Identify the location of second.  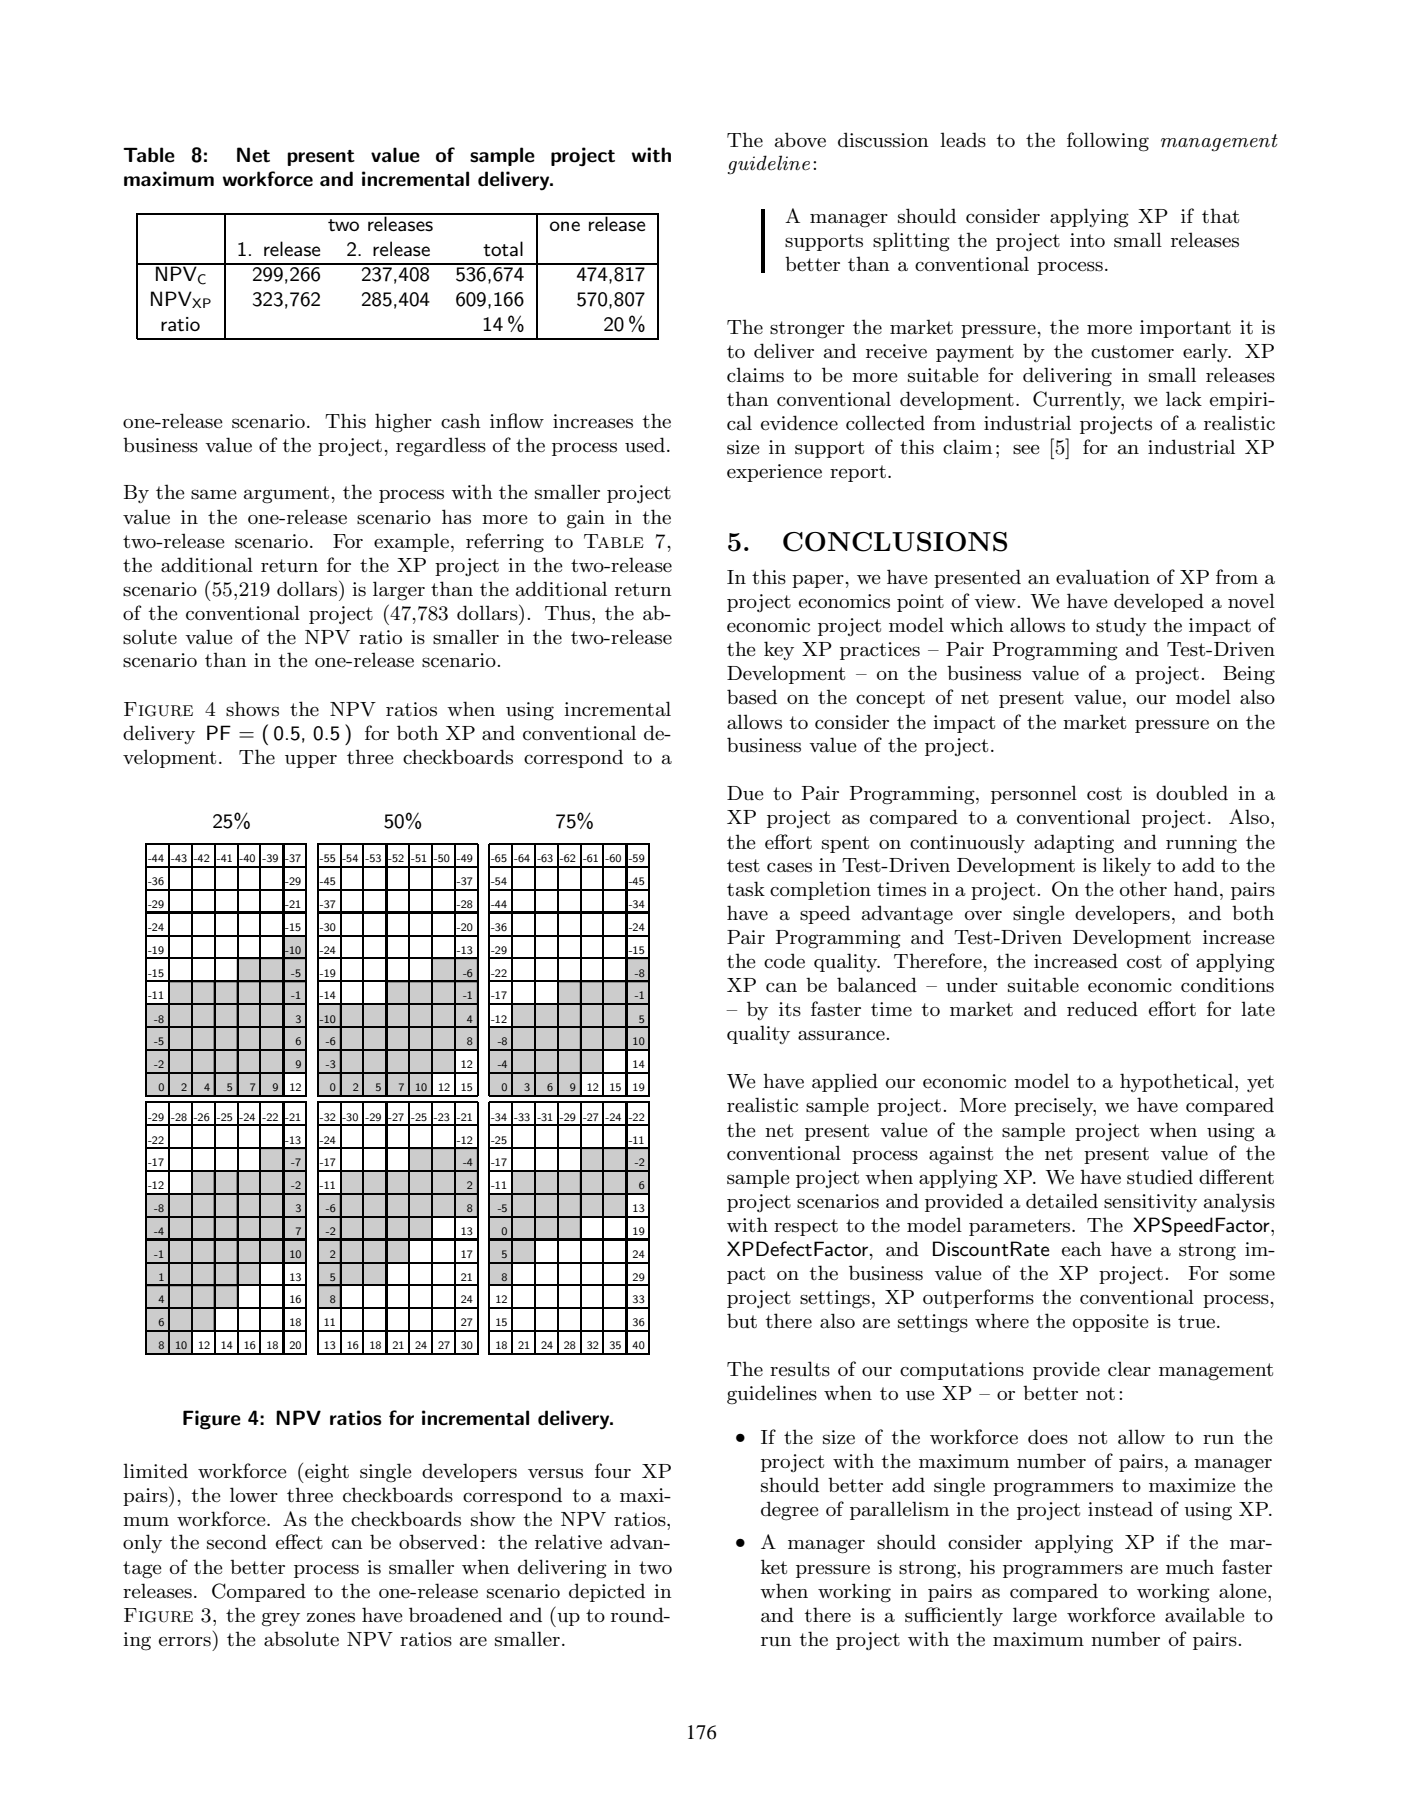
(237, 1542).
